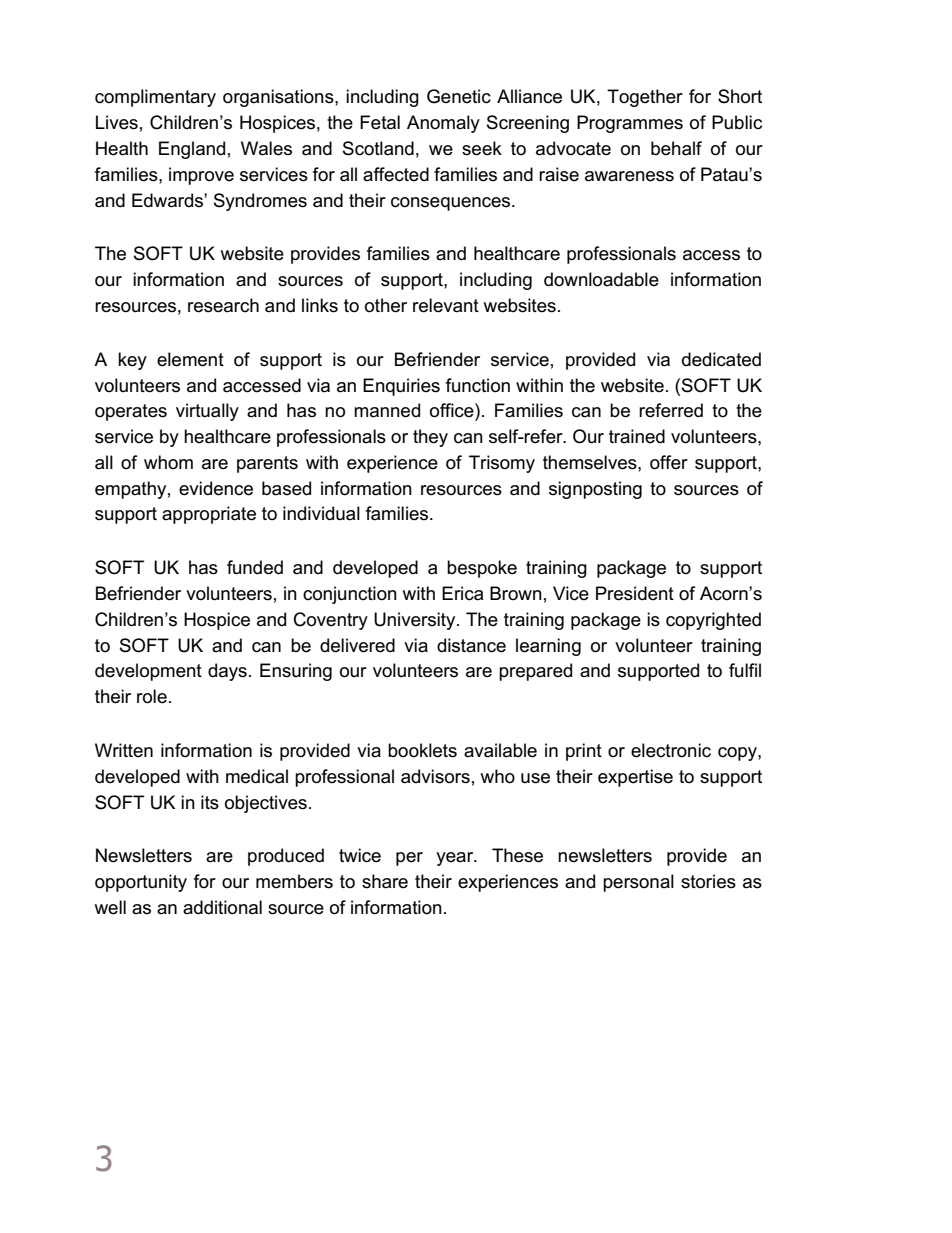 This page has width=952, height=1233. I want to click on dedicated, so click(721, 359).
